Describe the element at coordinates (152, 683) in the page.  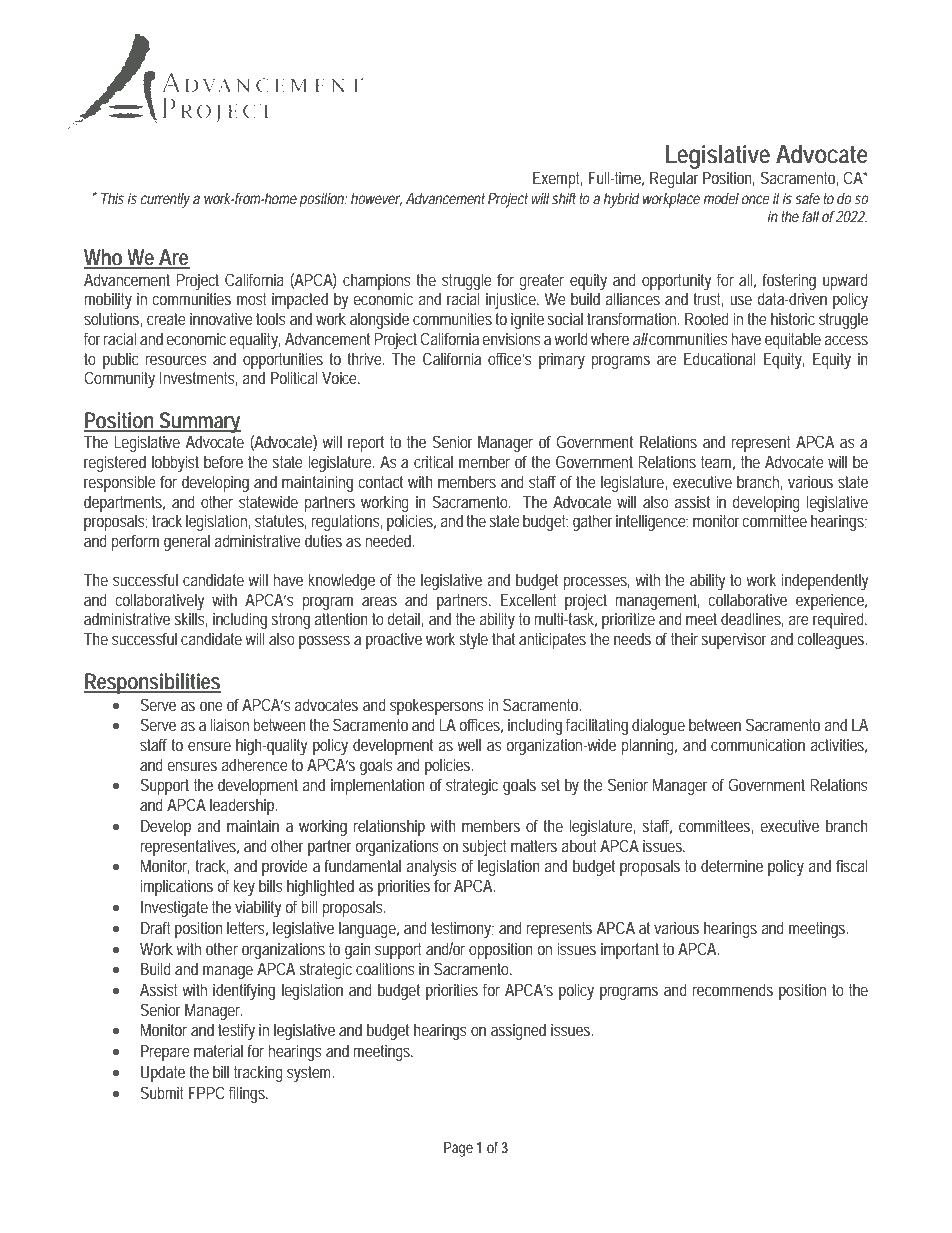
I see `Responsibilities` at that location.
